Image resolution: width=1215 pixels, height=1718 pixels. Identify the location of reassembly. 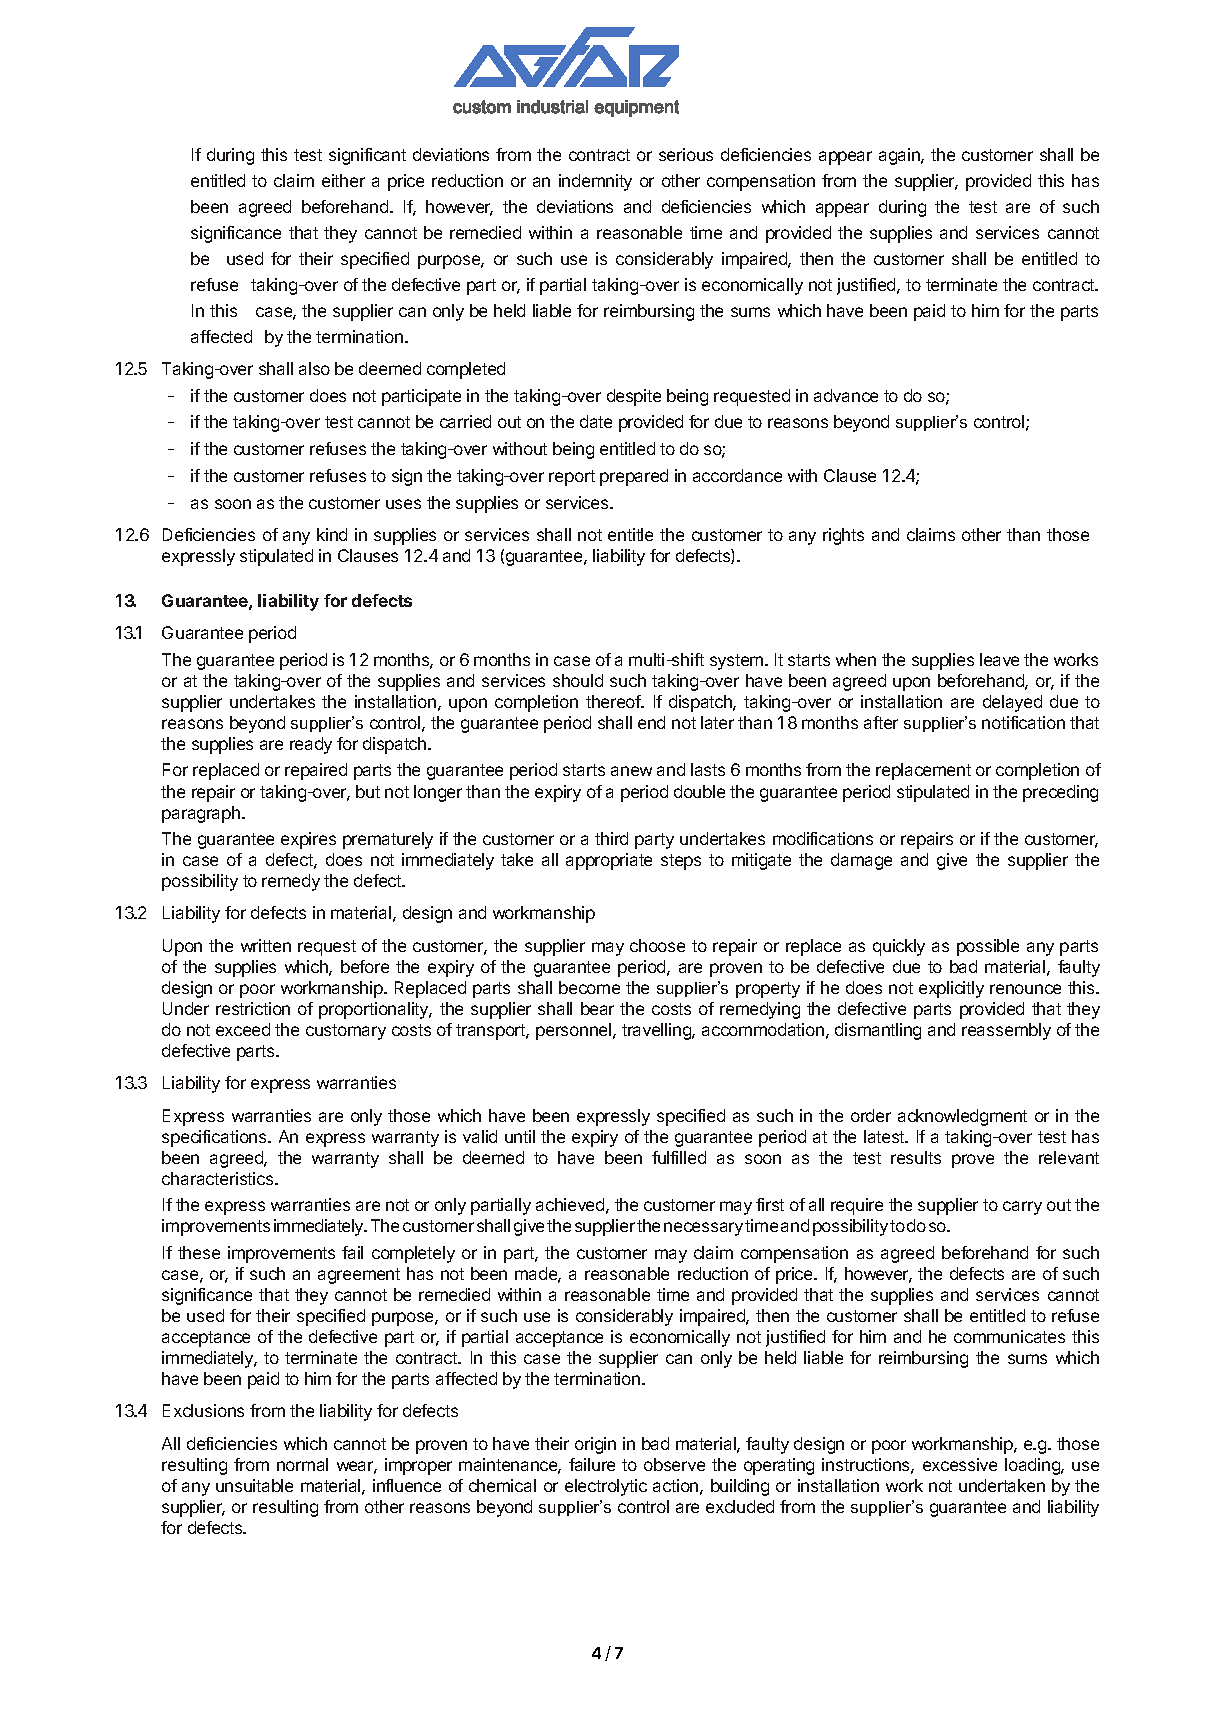
(1006, 1031).
